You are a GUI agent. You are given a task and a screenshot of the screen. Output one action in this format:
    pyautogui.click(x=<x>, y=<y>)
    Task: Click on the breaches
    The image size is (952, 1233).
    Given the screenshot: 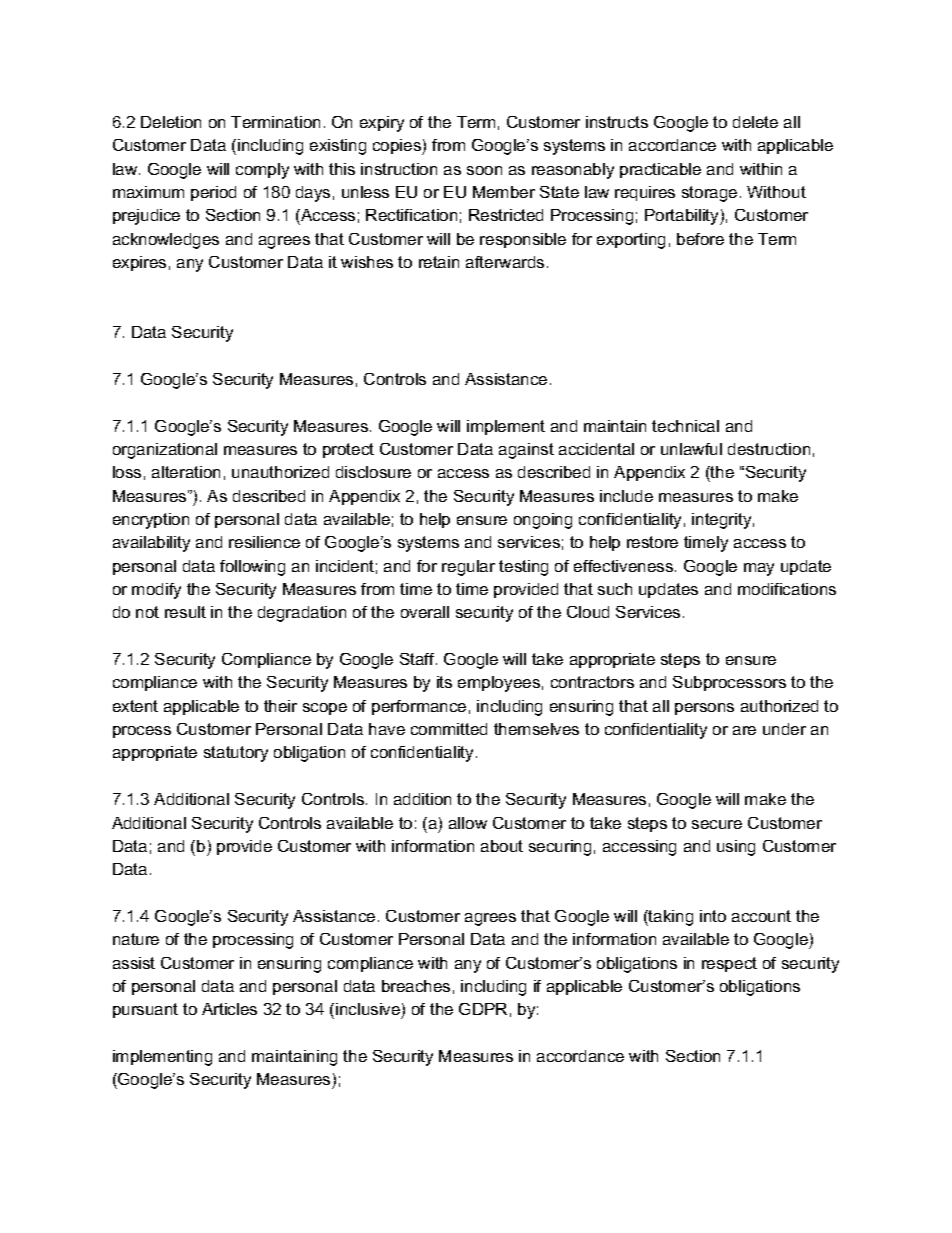 What is the action you would take?
    pyautogui.click(x=416, y=986)
